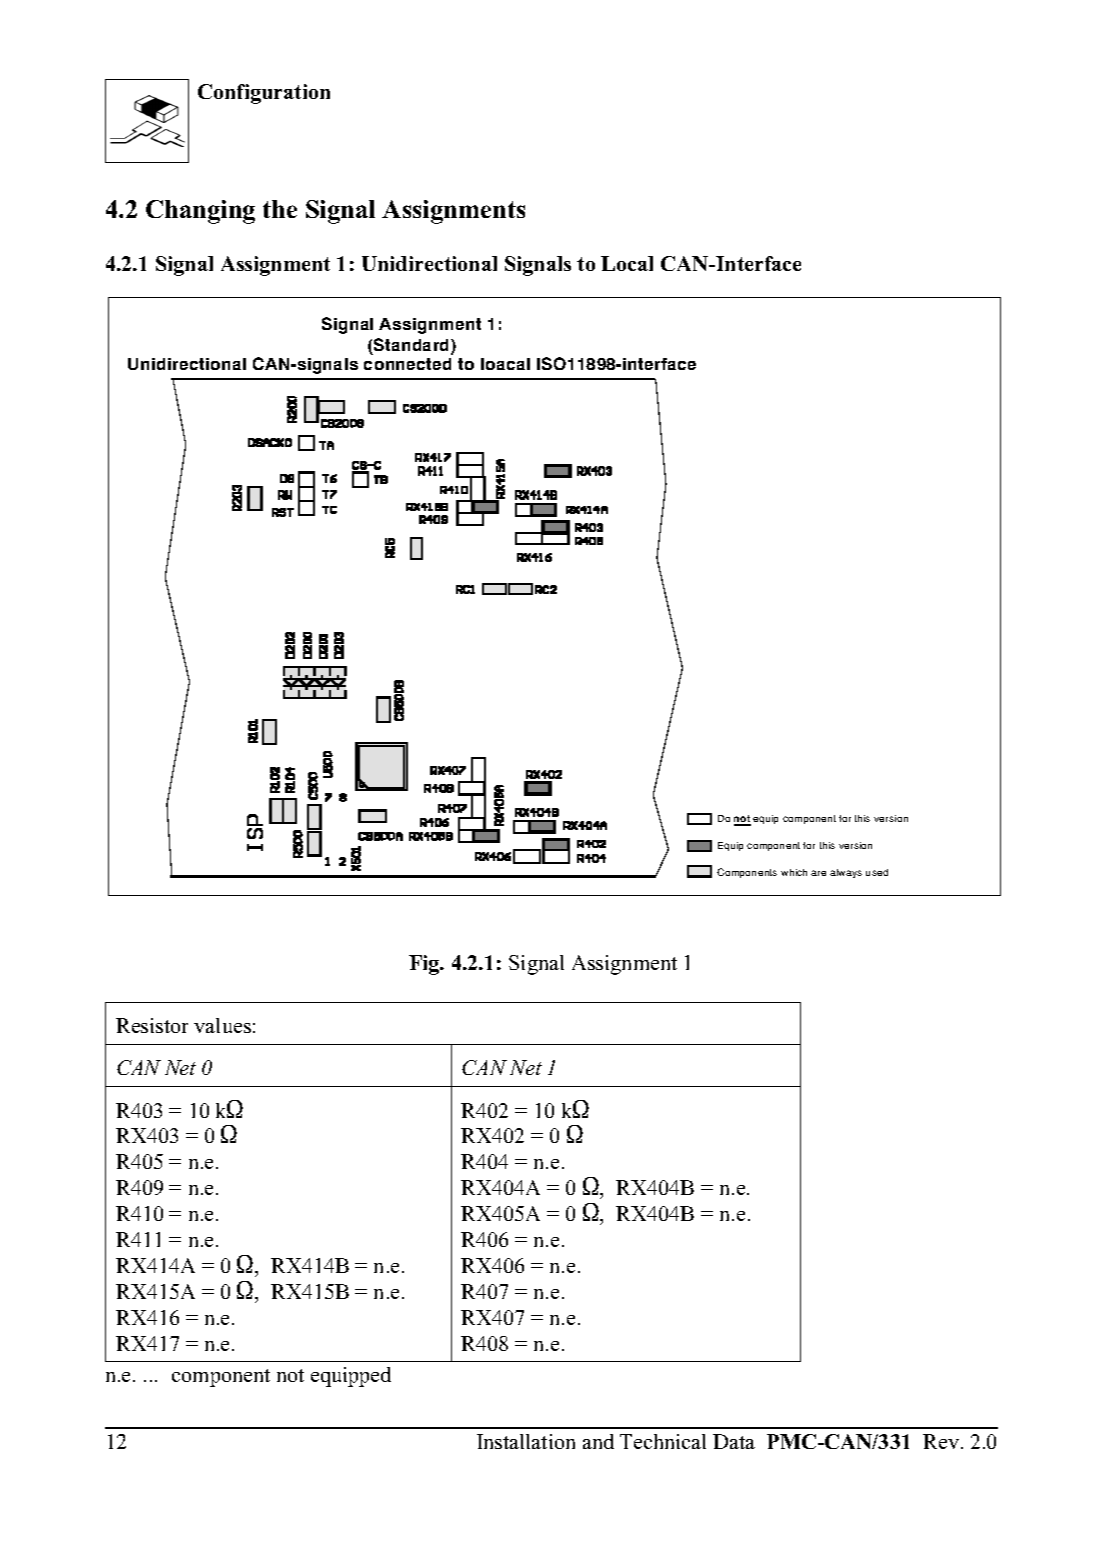 The image size is (1103, 1560). Describe the element at coordinates (846, 873) in the screenshot. I see `always` at that location.
